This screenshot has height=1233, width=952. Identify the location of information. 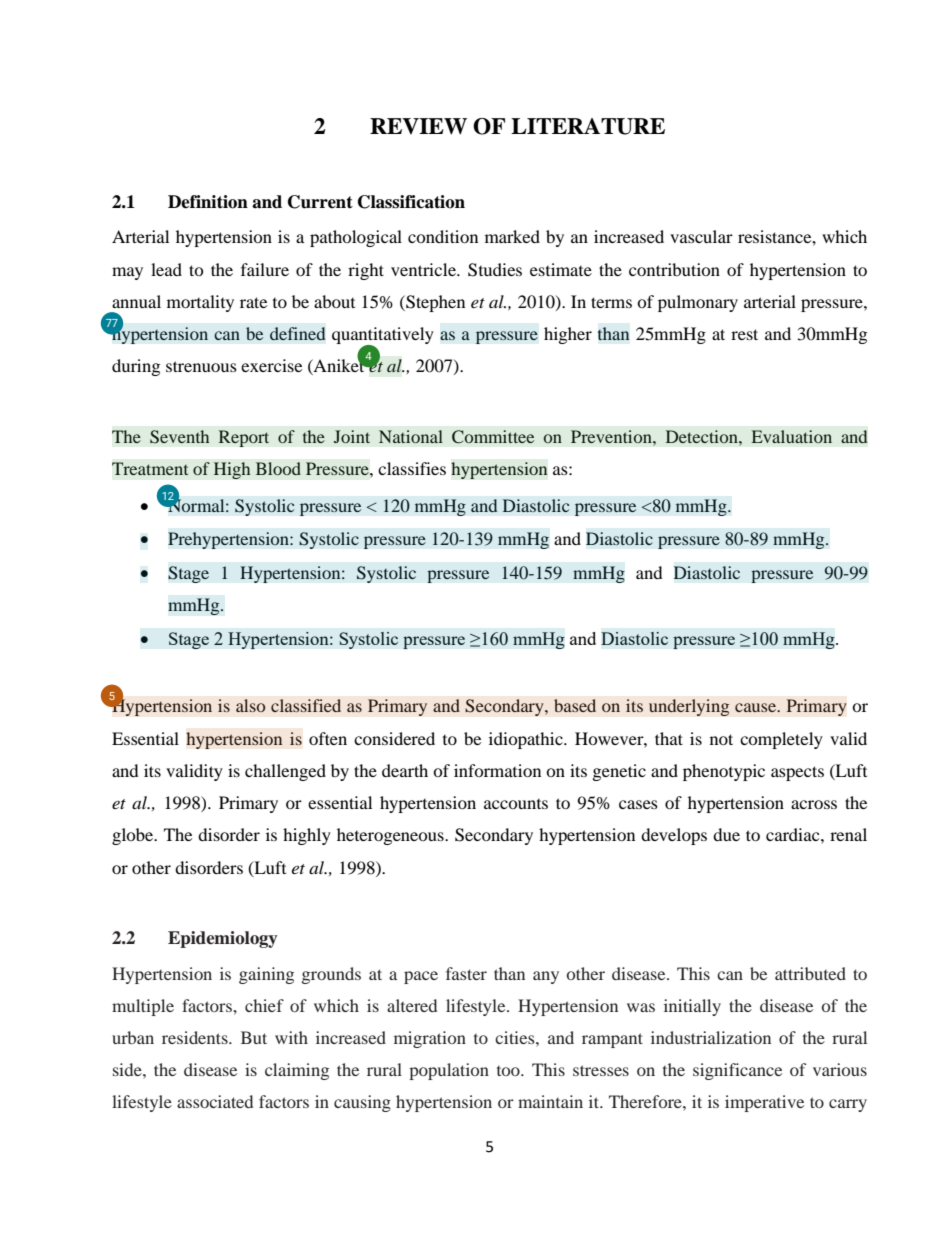
(497, 770).
